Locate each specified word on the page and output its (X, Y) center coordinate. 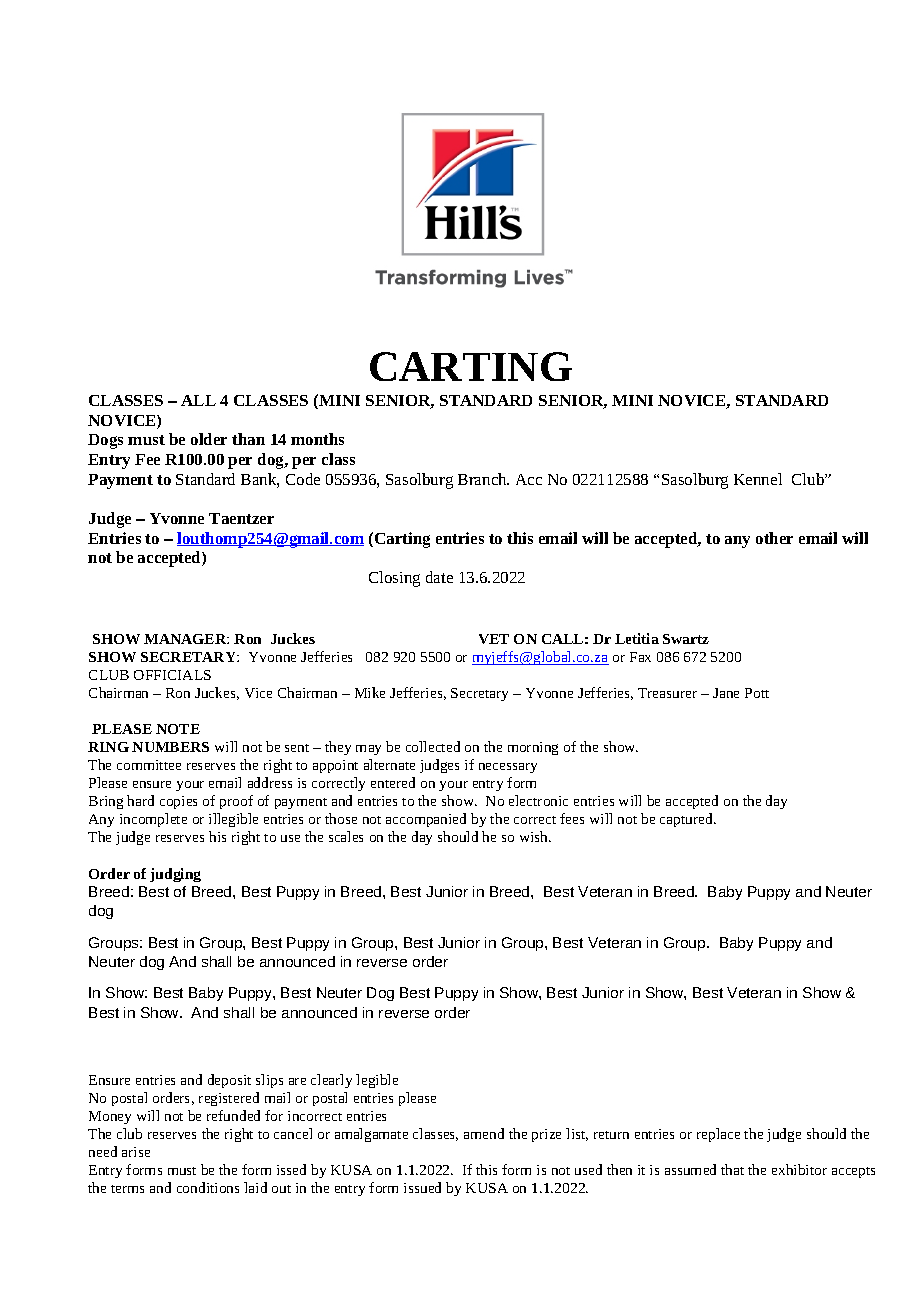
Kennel (758, 479)
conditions (208, 1187)
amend (484, 1133)
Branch (483, 479)
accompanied (426, 820)
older (209, 439)
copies (178, 802)
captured (687, 820)
